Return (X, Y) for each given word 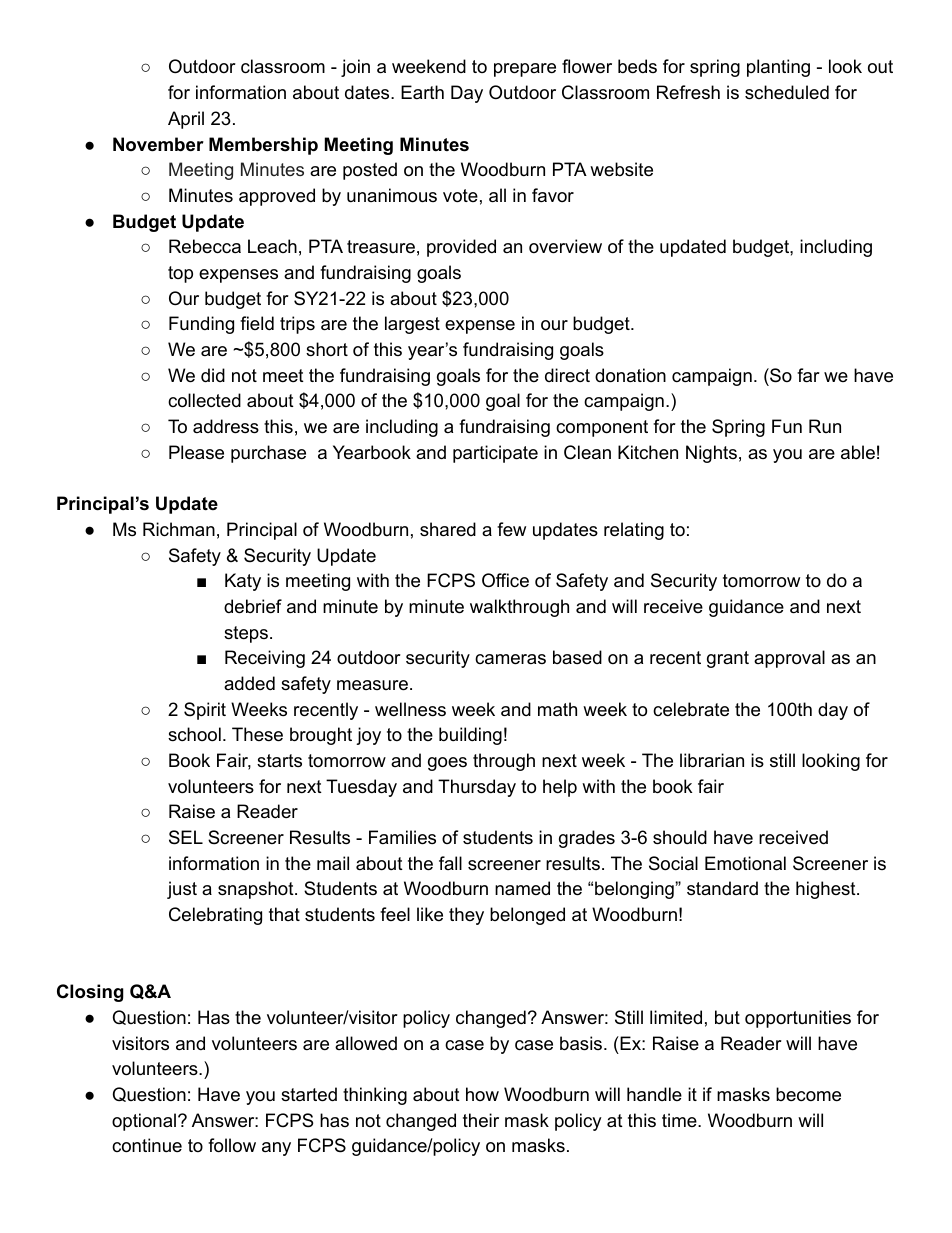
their (481, 1120)
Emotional (745, 863)
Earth (422, 92)
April (186, 120)
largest (412, 325)
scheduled (787, 92)
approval (789, 659)
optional (145, 1122)
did (213, 375)
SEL (186, 837)
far (808, 375)
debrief (253, 606)
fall (450, 863)
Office (505, 580)
